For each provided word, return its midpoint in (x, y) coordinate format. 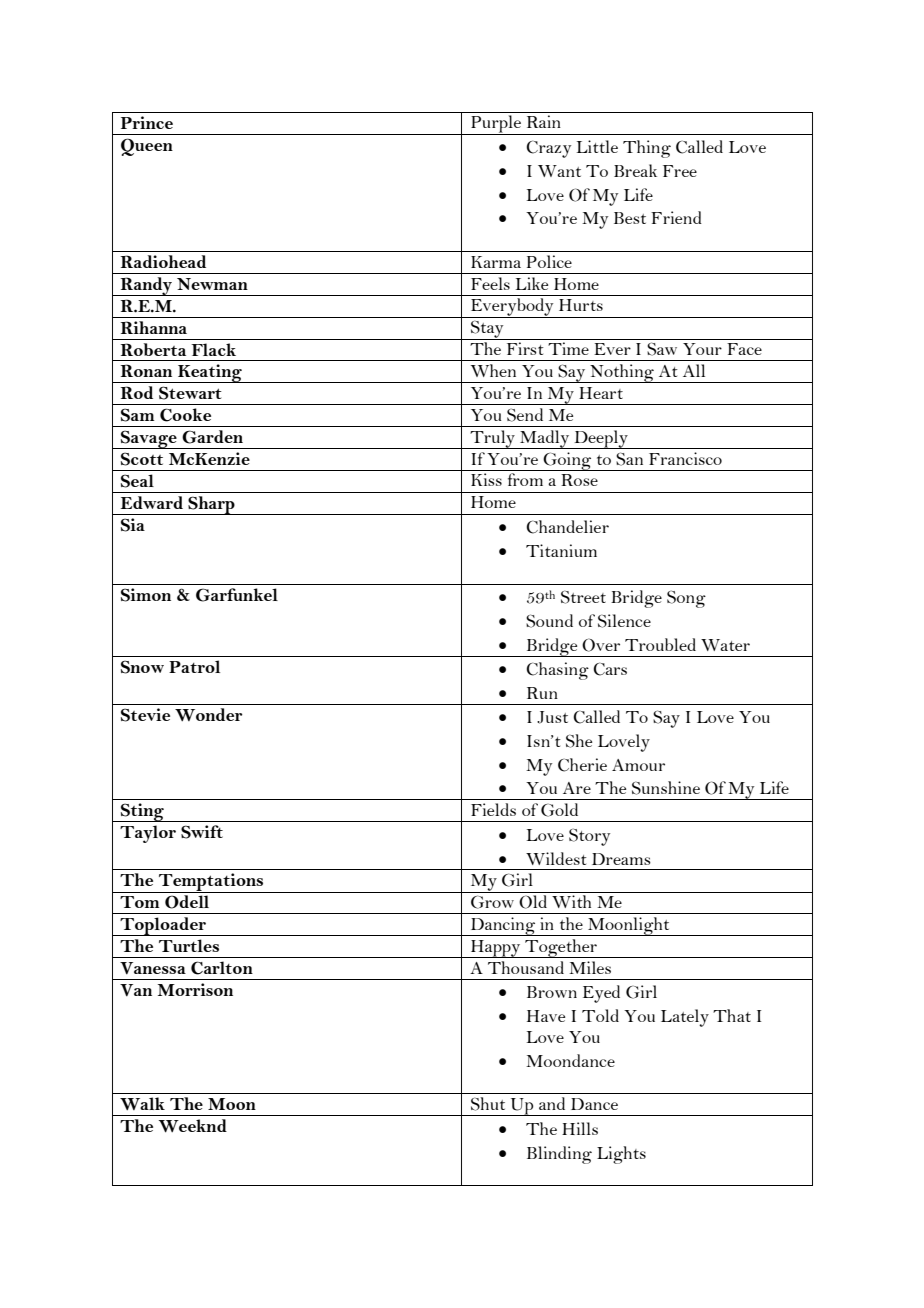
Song (686, 599)
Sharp (211, 505)
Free (680, 171)
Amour (638, 765)
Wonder (208, 715)
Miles (590, 967)
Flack (213, 349)
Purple (496, 125)
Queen (147, 147)
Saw (662, 349)
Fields (493, 809)
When (493, 370)
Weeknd (193, 1126)
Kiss (486, 479)
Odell (187, 902)
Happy (495, 949)
